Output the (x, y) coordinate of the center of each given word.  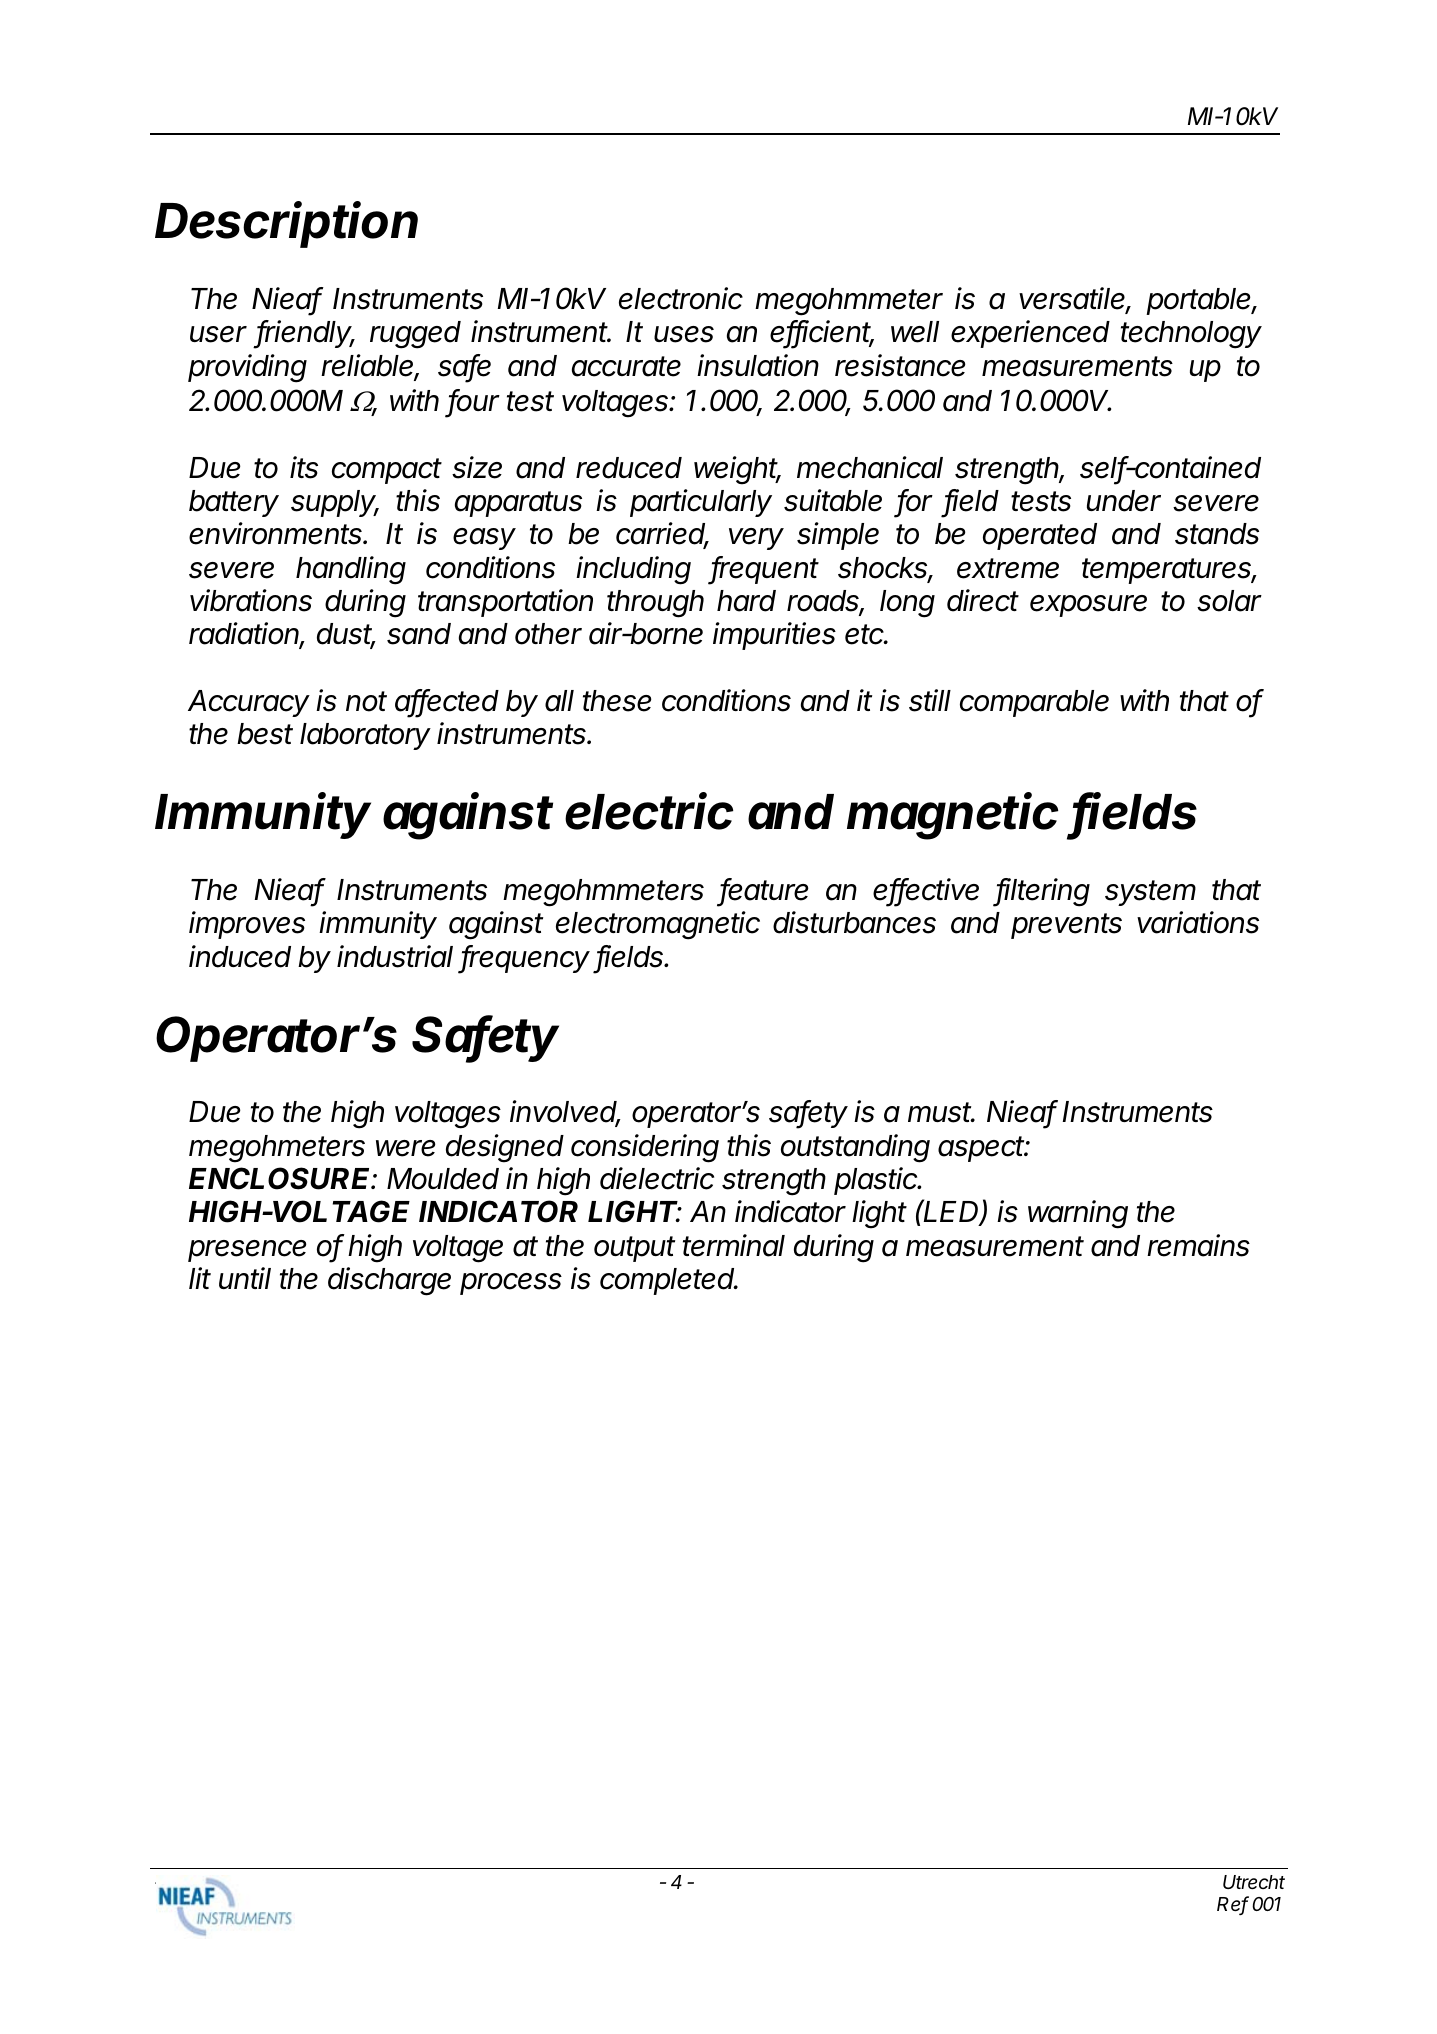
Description (286, 224)
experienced (1030, 334)
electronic (681, 298)
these (617, 701)
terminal (734, 1245)
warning (1078, 1214)
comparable (1034, 703)
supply (335, 503)
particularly (701, 503)
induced (240, 956)
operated (1040, 536)
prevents (1066, 926)
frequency (525, 959)
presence (247, 1251)
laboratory (365, 736)
